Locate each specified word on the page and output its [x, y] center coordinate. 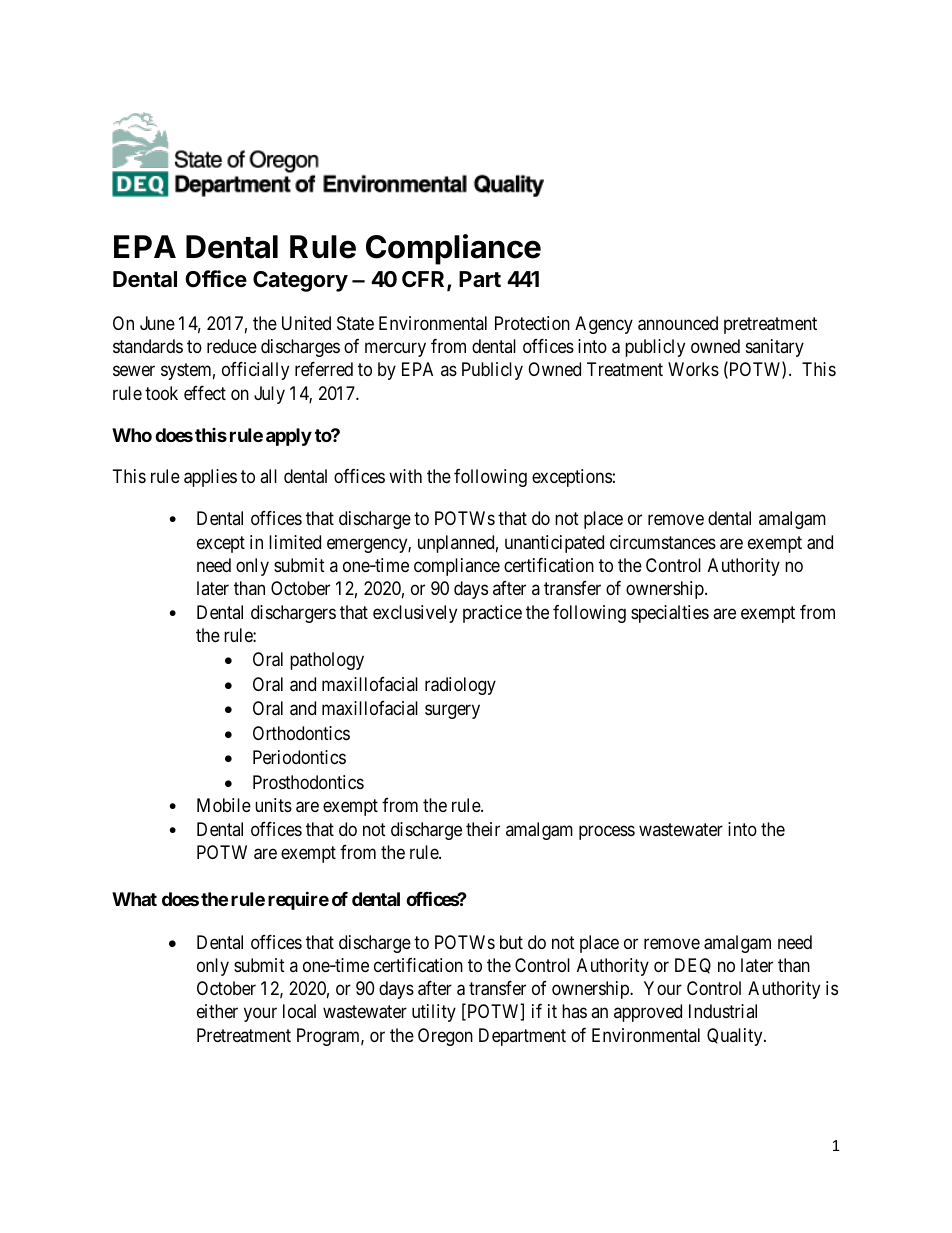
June [157, 323]
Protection [532, 323]
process [607, 832]
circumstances [663, 542]
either [217, 1011]
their [483, 829]
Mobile [224, 805]
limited [295, 542]
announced [678, 323]
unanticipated [554, 544]
